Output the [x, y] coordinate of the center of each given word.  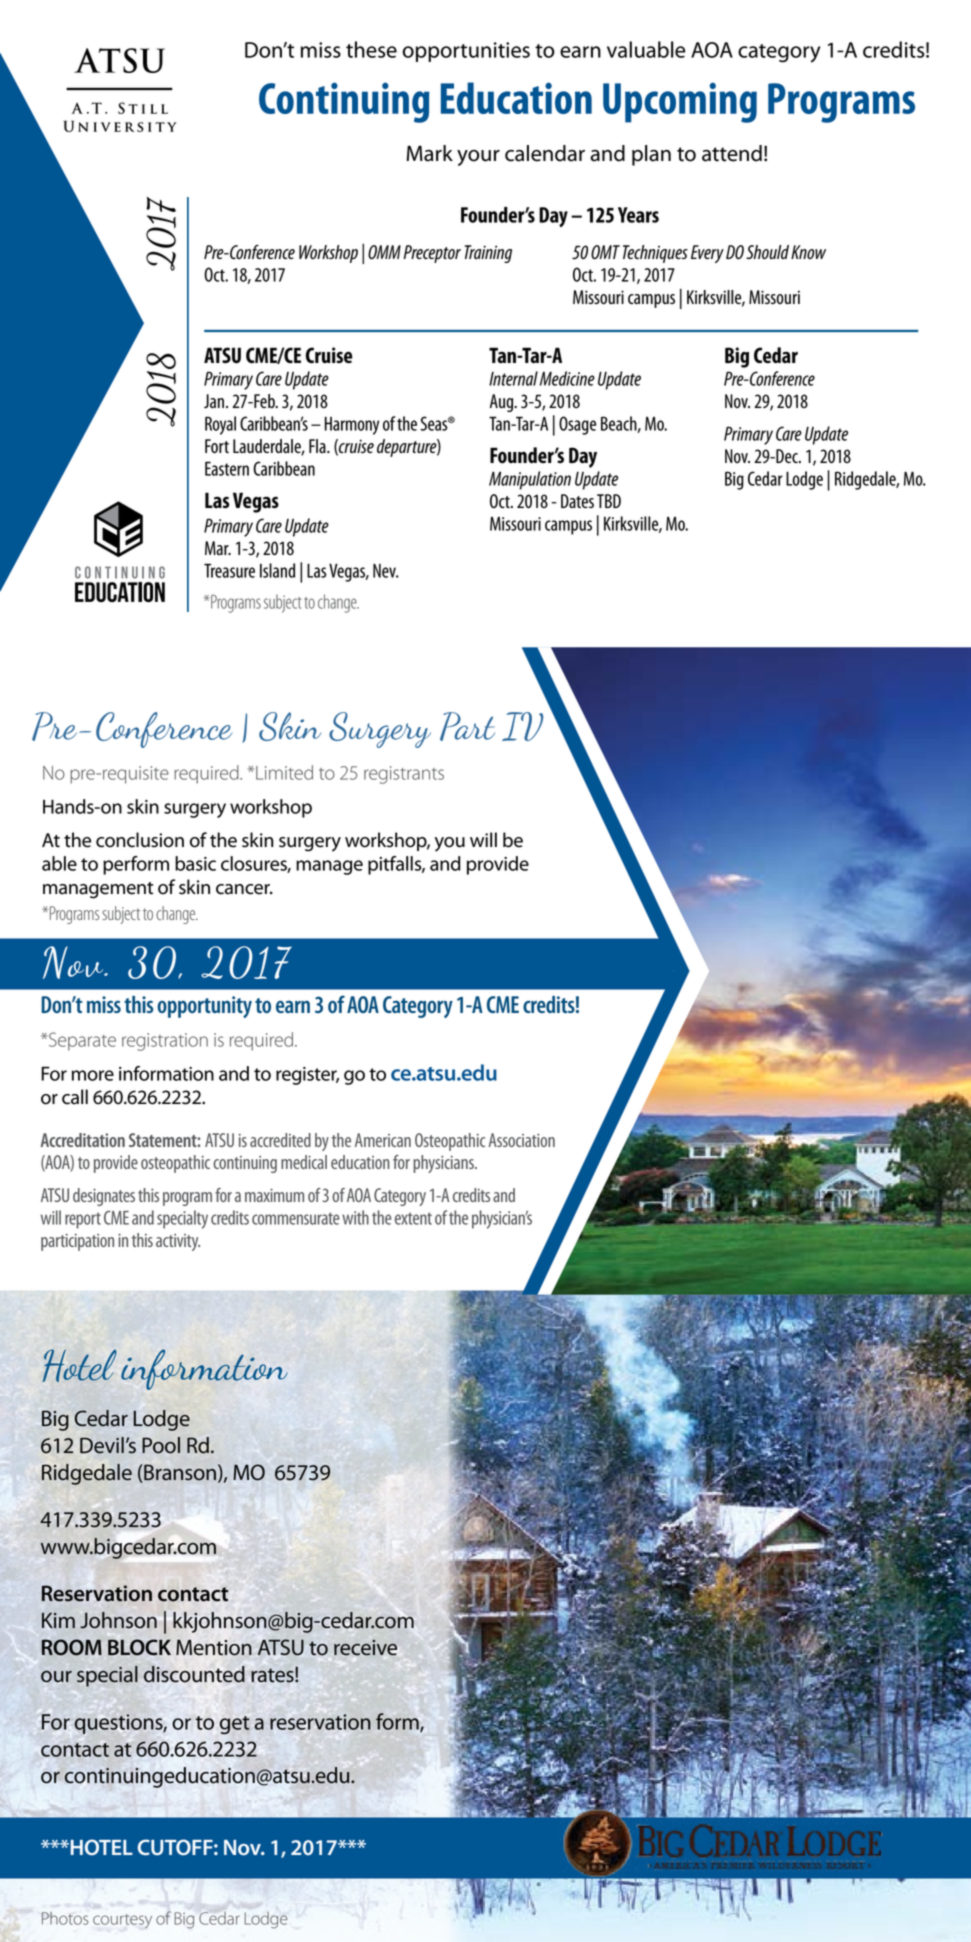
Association [521, 1140]
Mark [429, 153]
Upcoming [680, 102]
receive [365, 1648]
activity [178, 1242]
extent [413, 1218]
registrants [404, 775]
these [371, 49]
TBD [609, 501]
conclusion [140, 840]
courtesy [122, 1921]
